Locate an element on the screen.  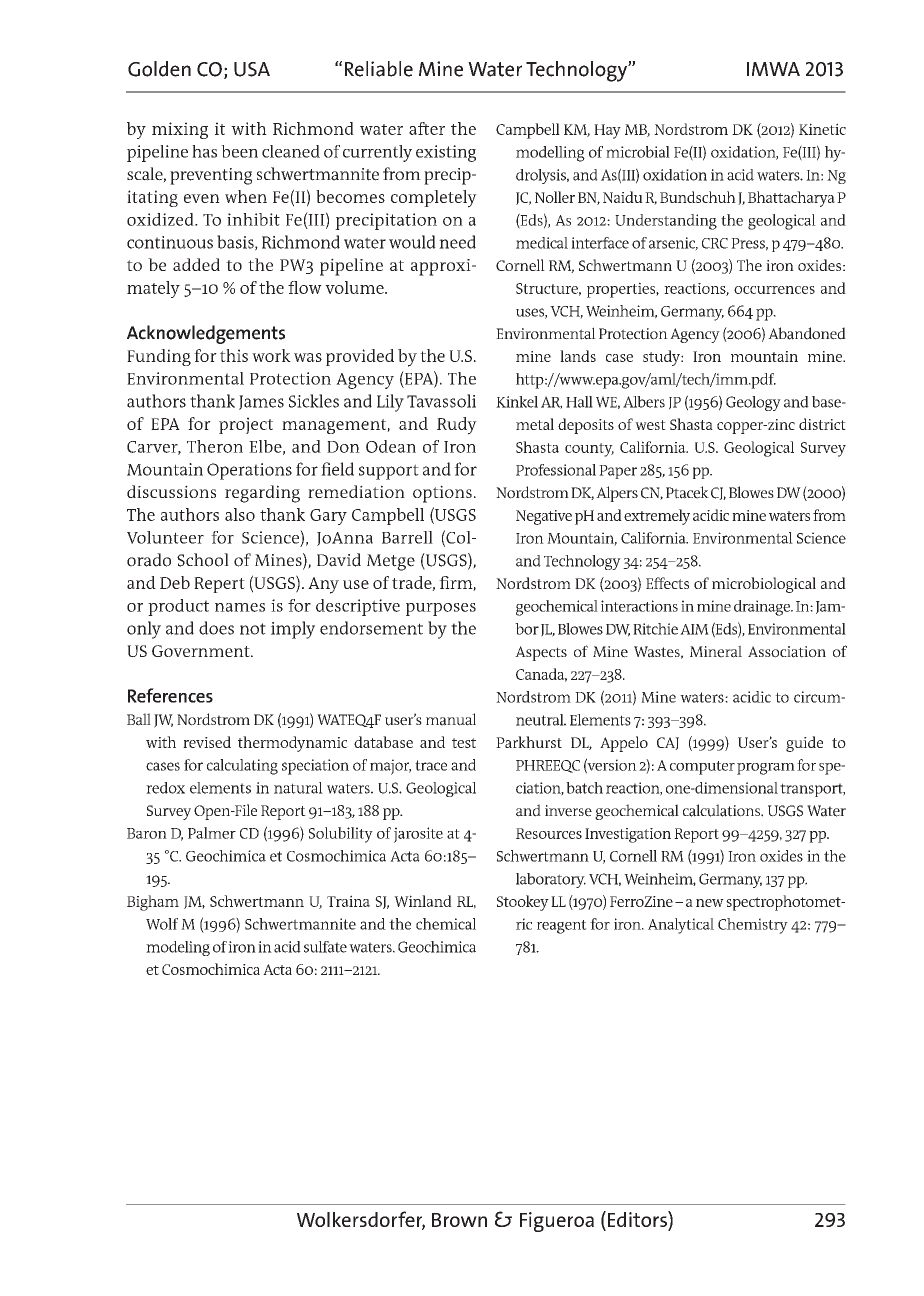
existing is located at coordinates (446, 153).
